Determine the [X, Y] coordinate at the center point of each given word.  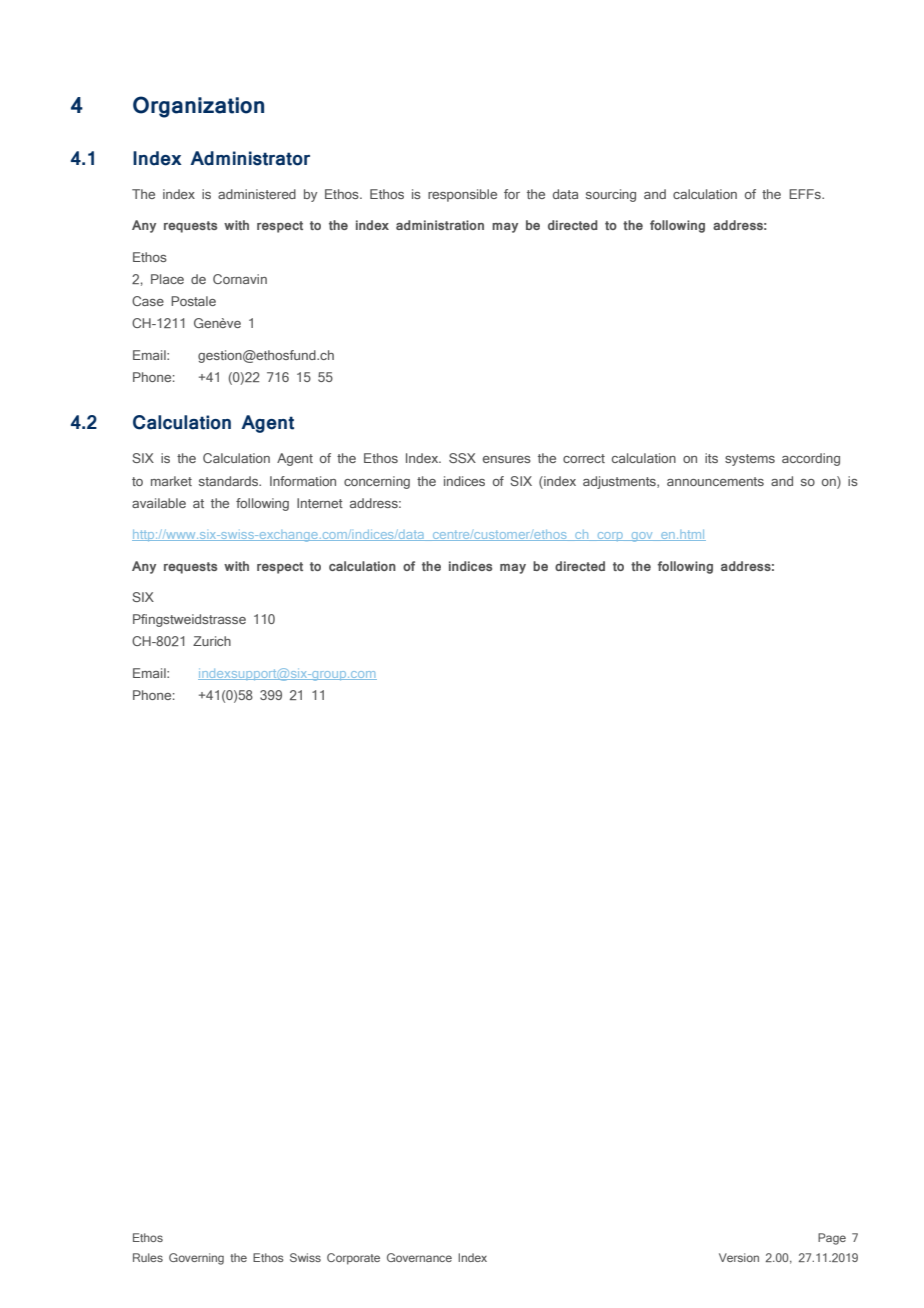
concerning [377, 482]
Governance [419, 1257]
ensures [507, 459]
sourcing [611, 195]
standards [230, 481]
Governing [196, 1259]
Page [832, 1239]
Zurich [212, 641]
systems [750, 460]
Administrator [250, 158]
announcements [715, 481]
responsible [462, 195]
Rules [148, 1257]
